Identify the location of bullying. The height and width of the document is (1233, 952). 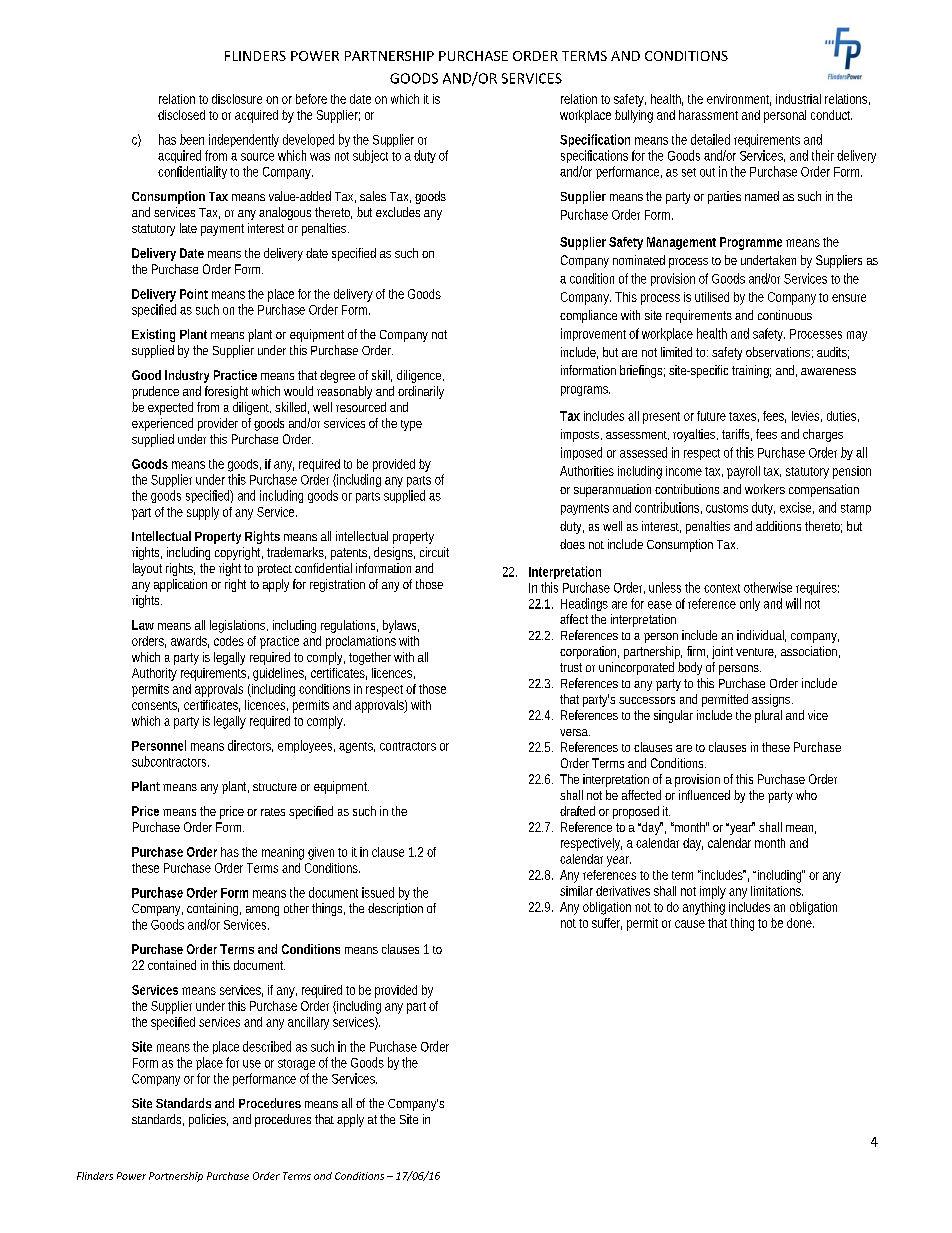
(634, 116).
